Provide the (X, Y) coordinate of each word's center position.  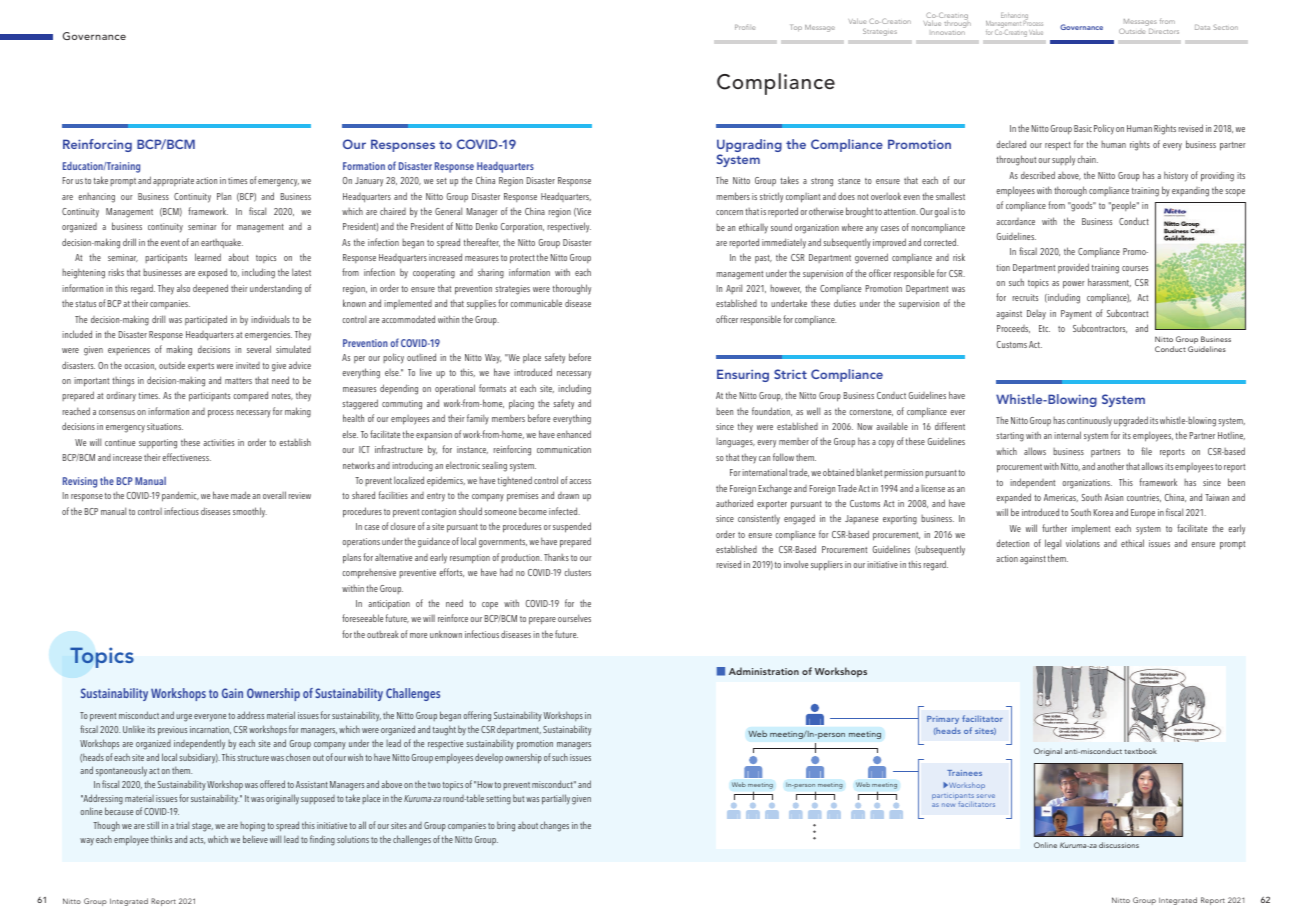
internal (1067, 435)
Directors (1164, 31)
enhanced (574, 434)
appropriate (173, 181)
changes (554, 826)
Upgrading (749, 147)
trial (182, 825)
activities (218, 442)
